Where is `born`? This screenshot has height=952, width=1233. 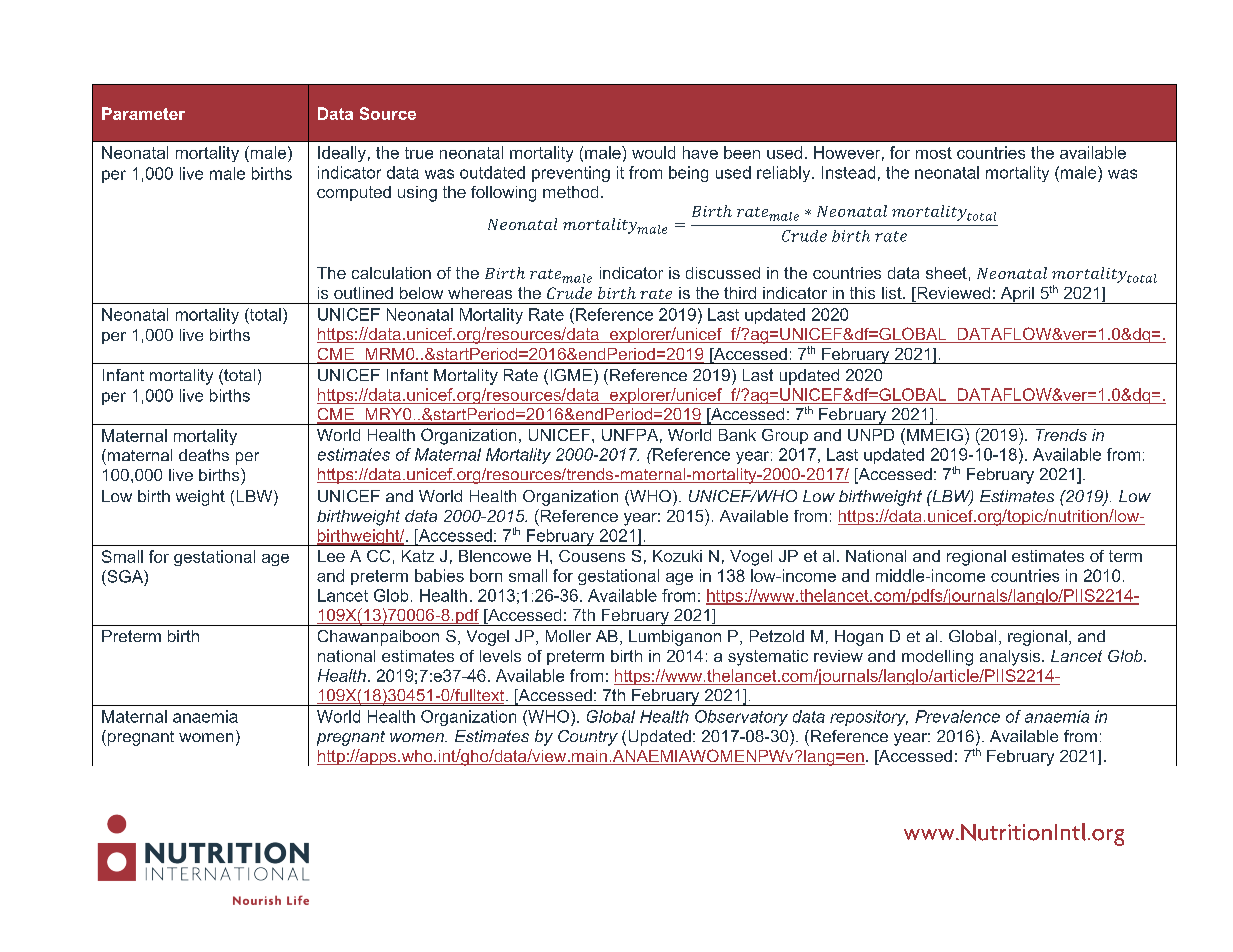 born is located at coordinates (486, 575).
